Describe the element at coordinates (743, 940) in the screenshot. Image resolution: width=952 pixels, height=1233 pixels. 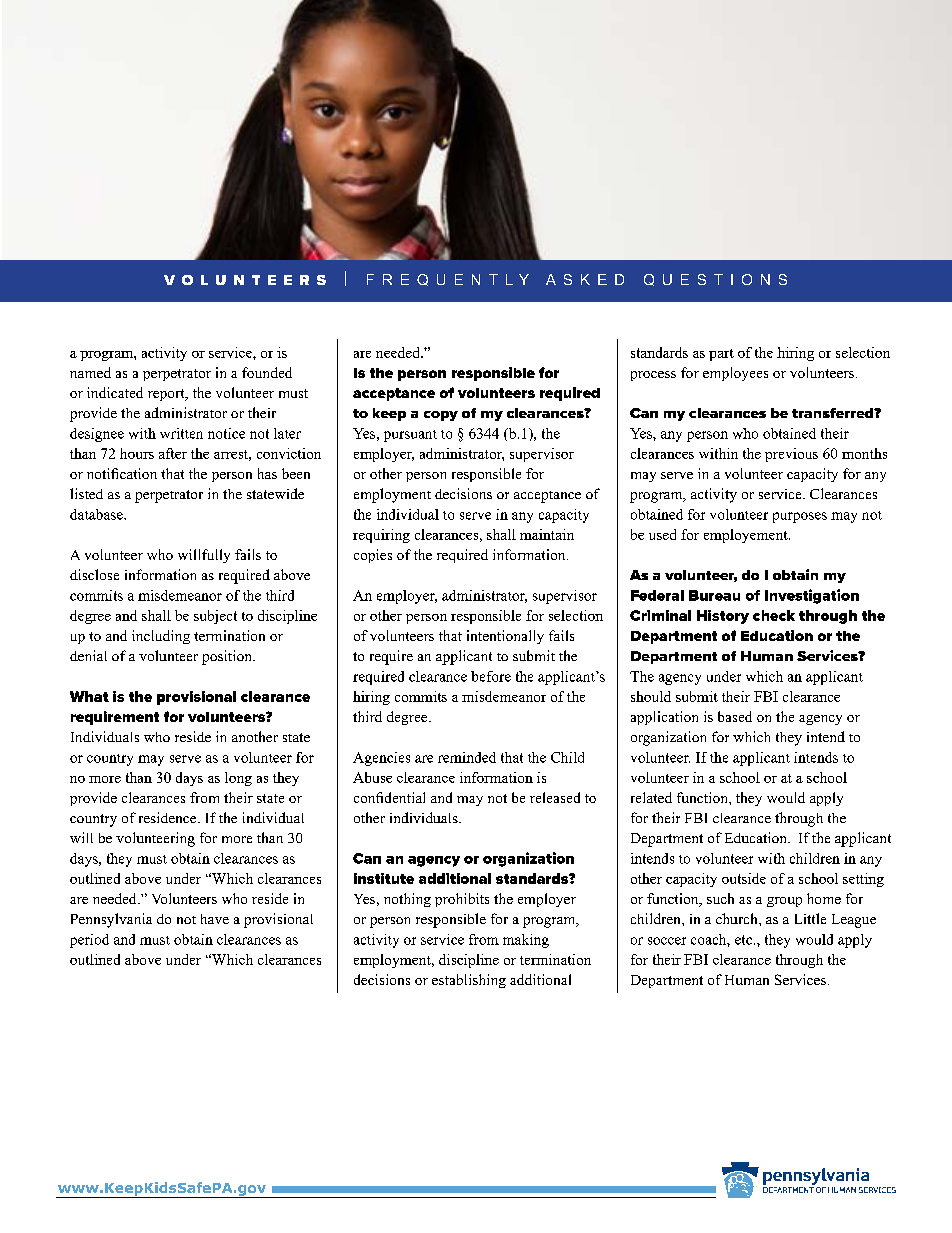
I see `etc` at that location.
